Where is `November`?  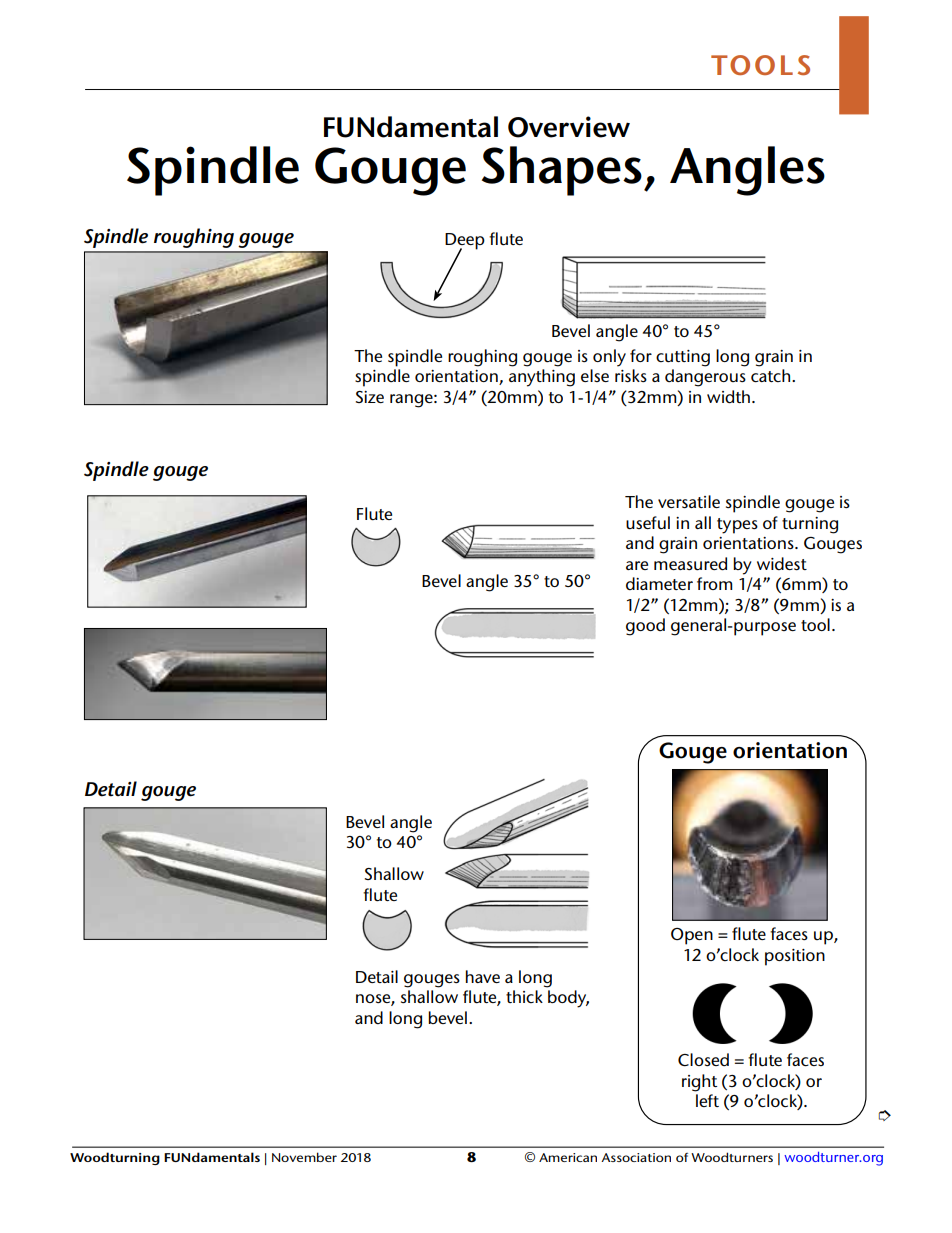 November is located at coordinates (304, 1157).
